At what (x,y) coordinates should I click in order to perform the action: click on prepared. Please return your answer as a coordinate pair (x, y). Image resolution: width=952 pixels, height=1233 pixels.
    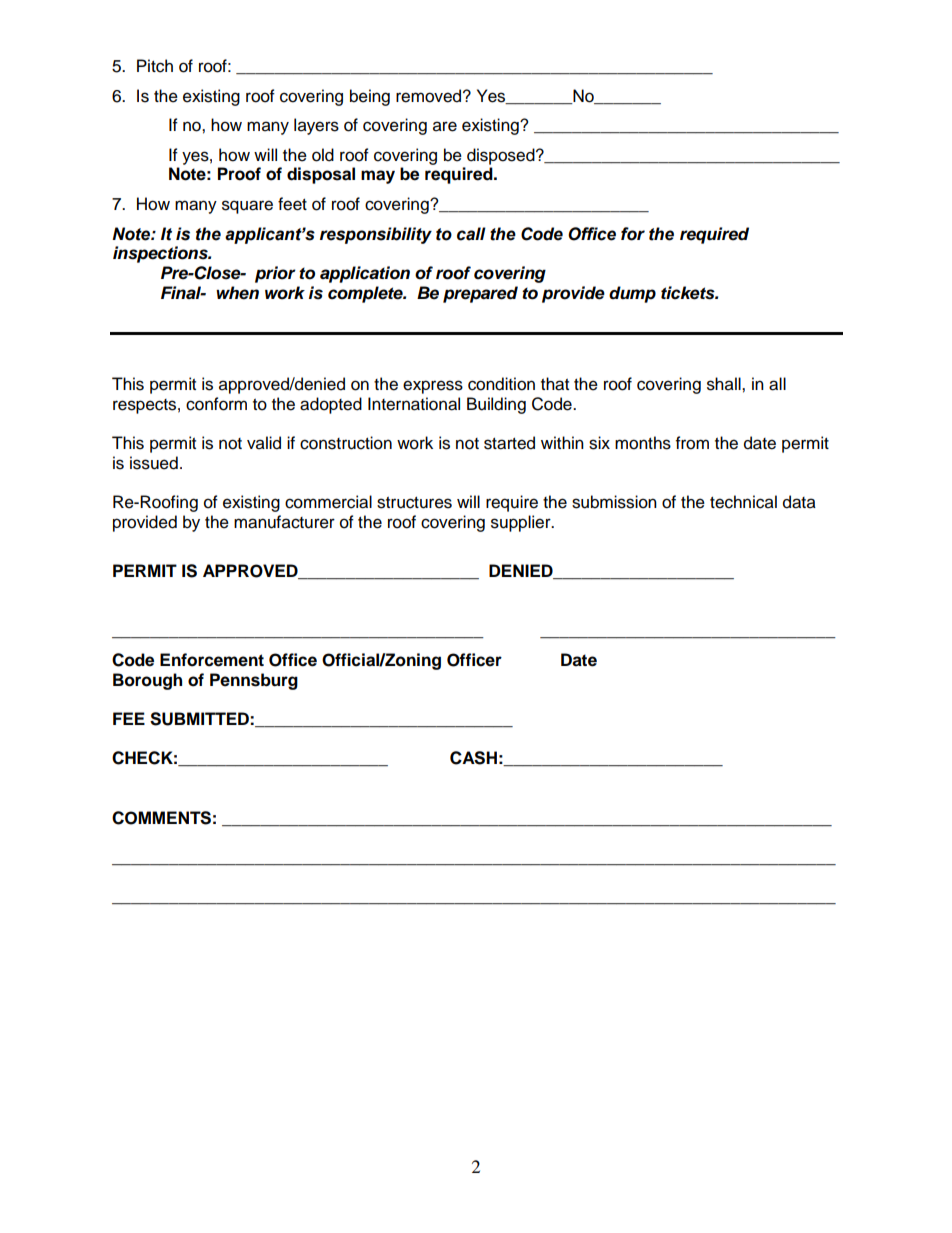
    Looking at the image, I should click on (480, 294).
